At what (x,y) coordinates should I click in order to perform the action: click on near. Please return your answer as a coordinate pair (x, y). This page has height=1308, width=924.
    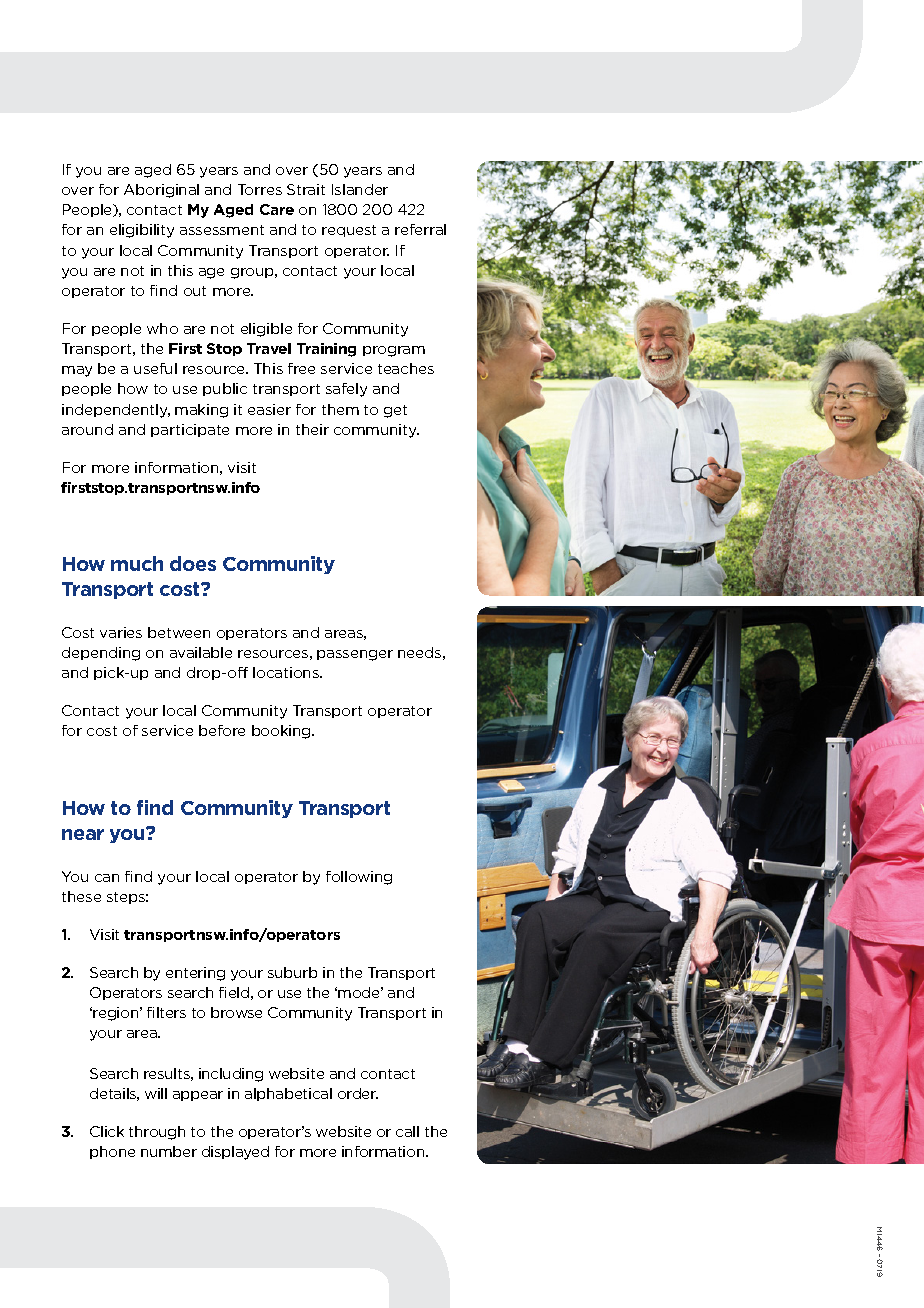
    Looking at the image, I should click on (83, 834).
